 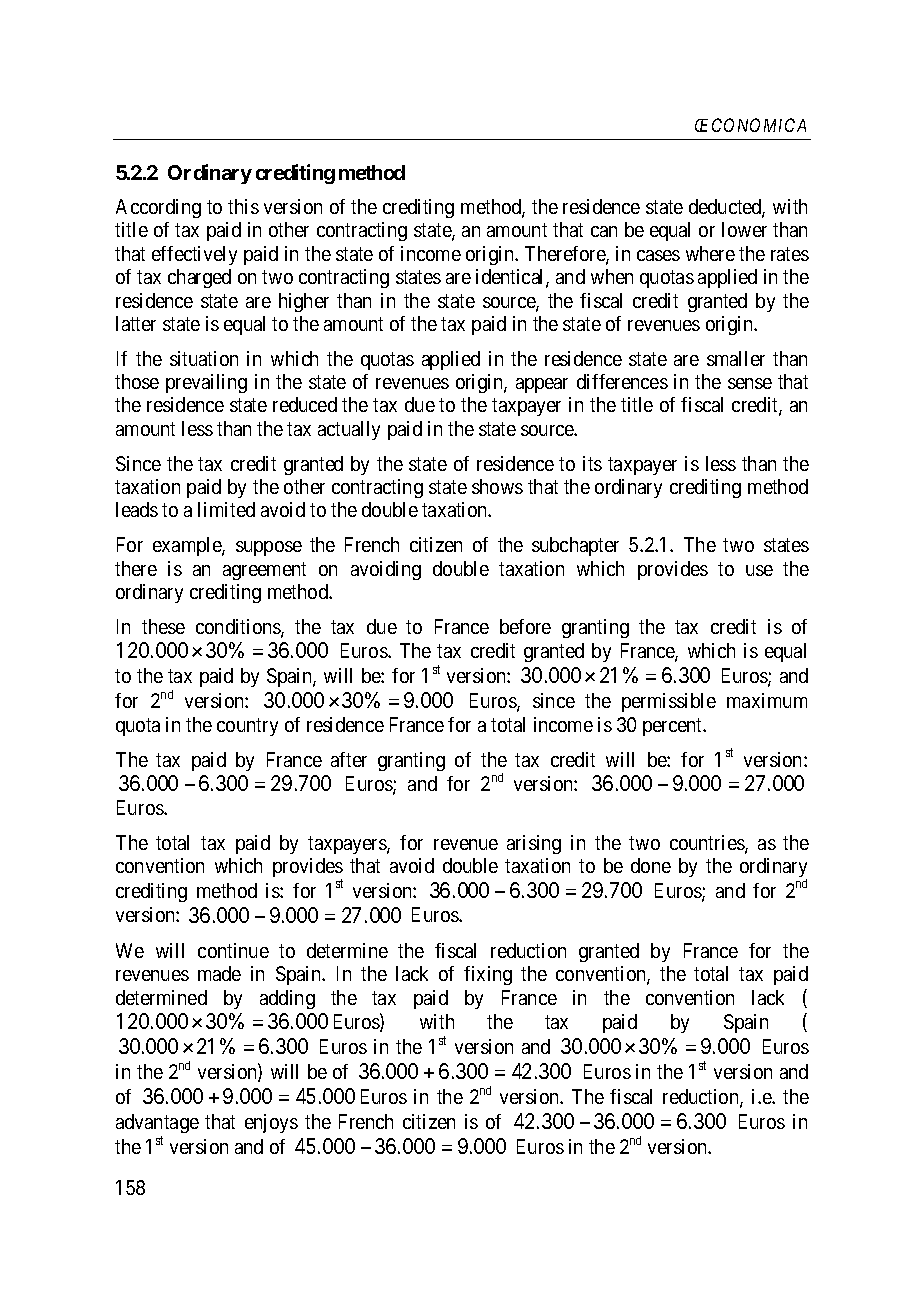 What do you see at coordinates (157, 1123) in the image?
I see `advantage` at bounding box center [157, 1123].
